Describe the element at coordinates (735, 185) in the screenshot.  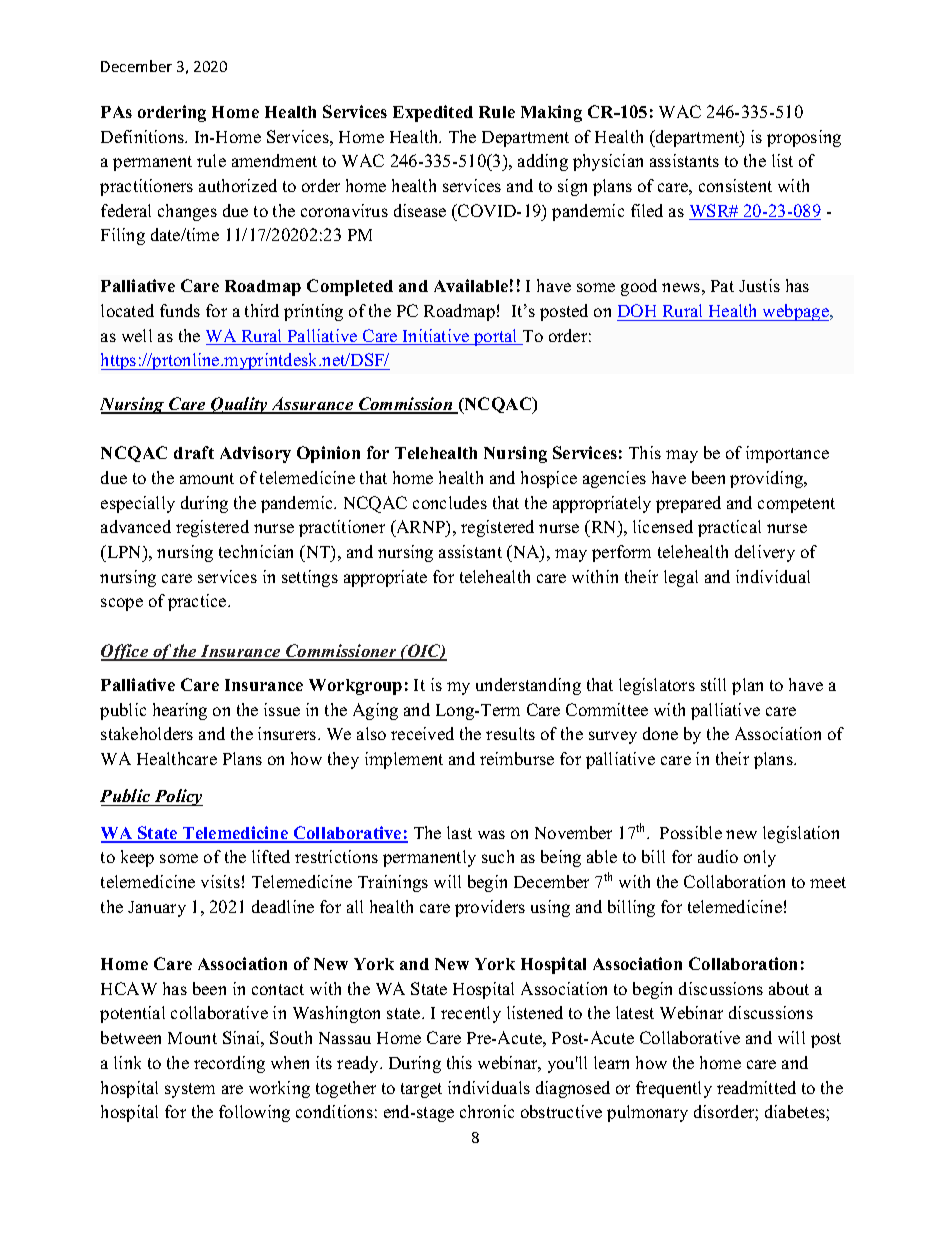
I see `consistent` at that location.
